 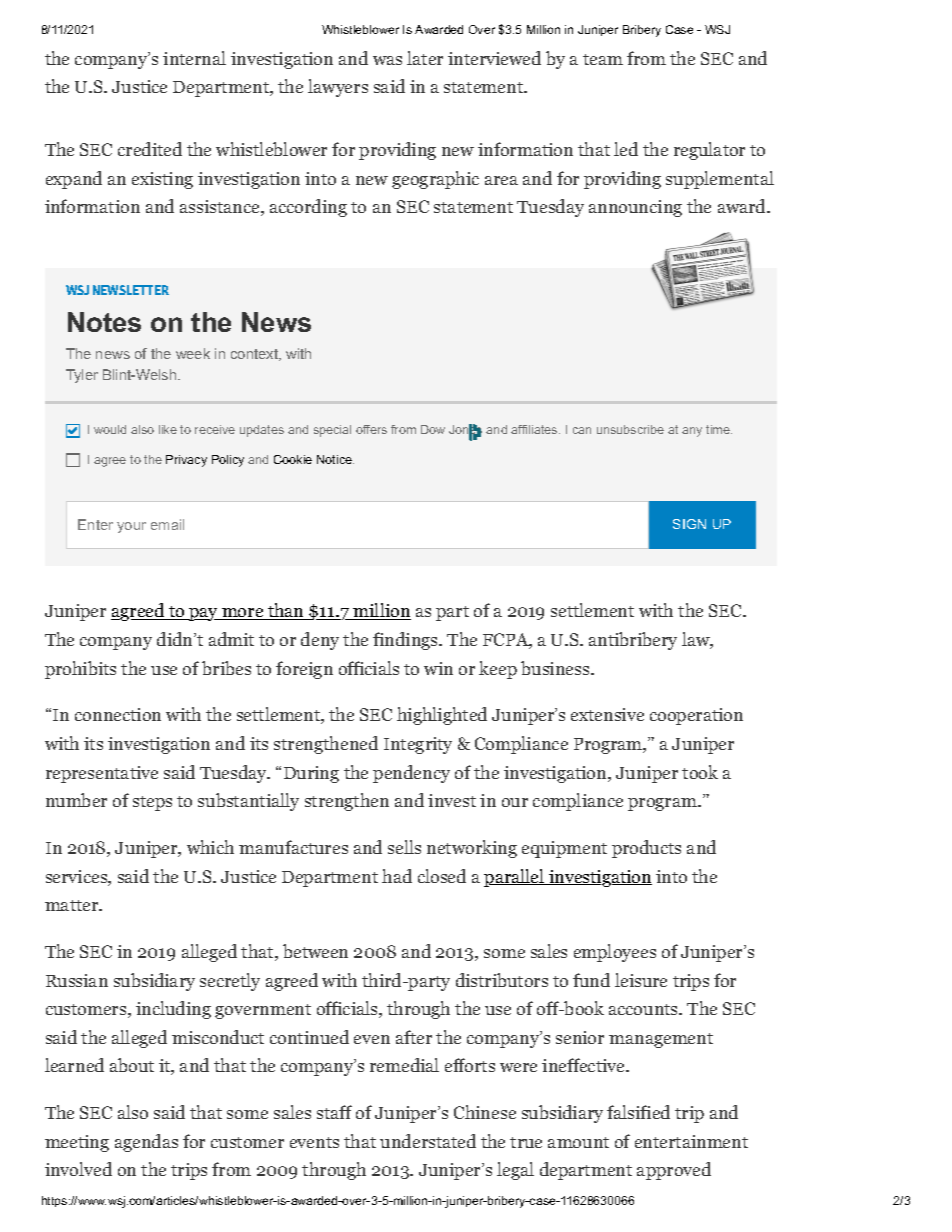 What do you see at coordinates (406, 641) in the screenshot?
I see `findings` at bounding box center [406, 641].
